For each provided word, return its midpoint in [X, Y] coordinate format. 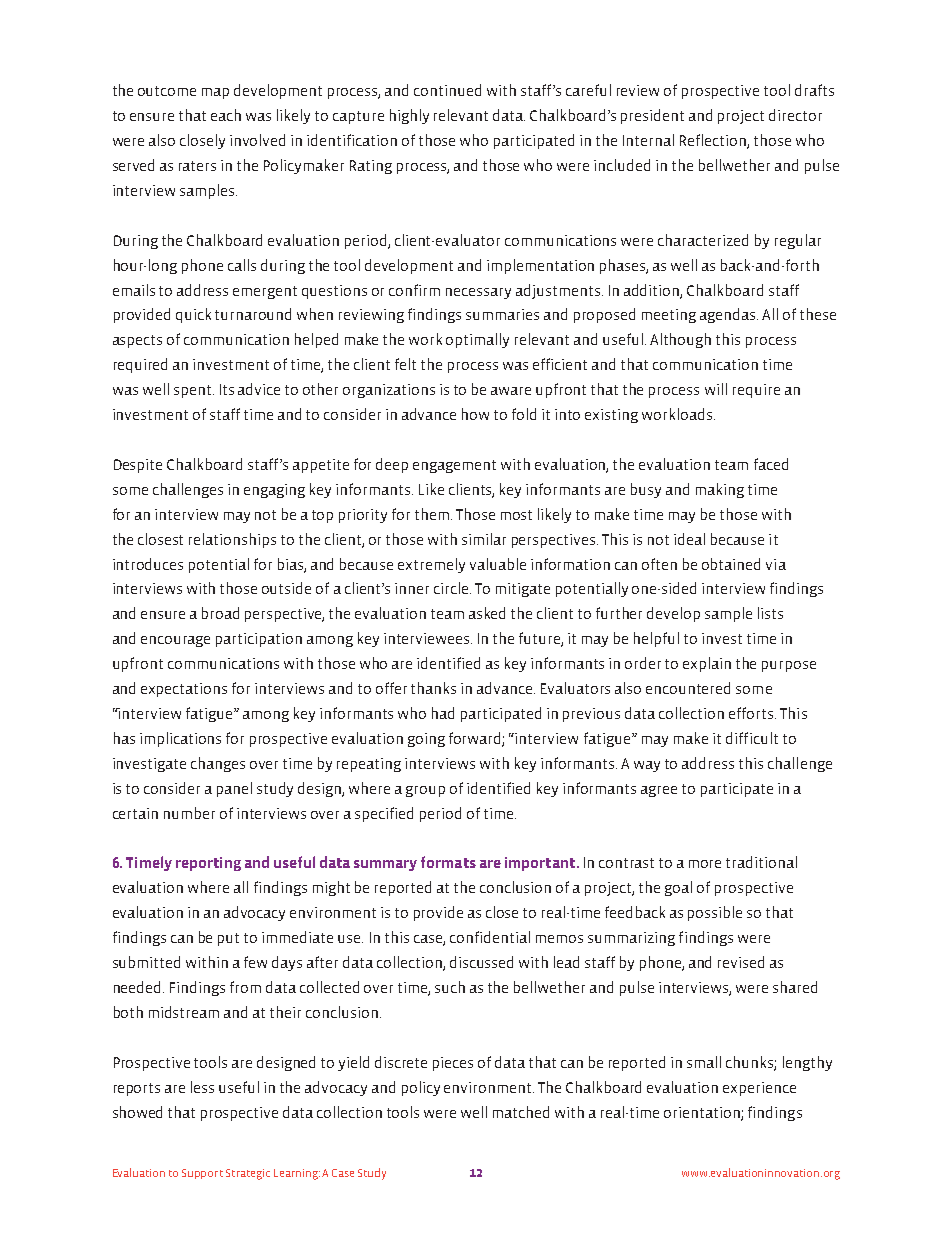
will [716, 389]
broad [220, 613]
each [226, 115]
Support [202, 1174]
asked [487, 613]
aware [511, 391]
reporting [208, 864]
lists [770, 613]
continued [447, 90]
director [795, 115]
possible [715, 913]
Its [227, 389]
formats [448, 862]
